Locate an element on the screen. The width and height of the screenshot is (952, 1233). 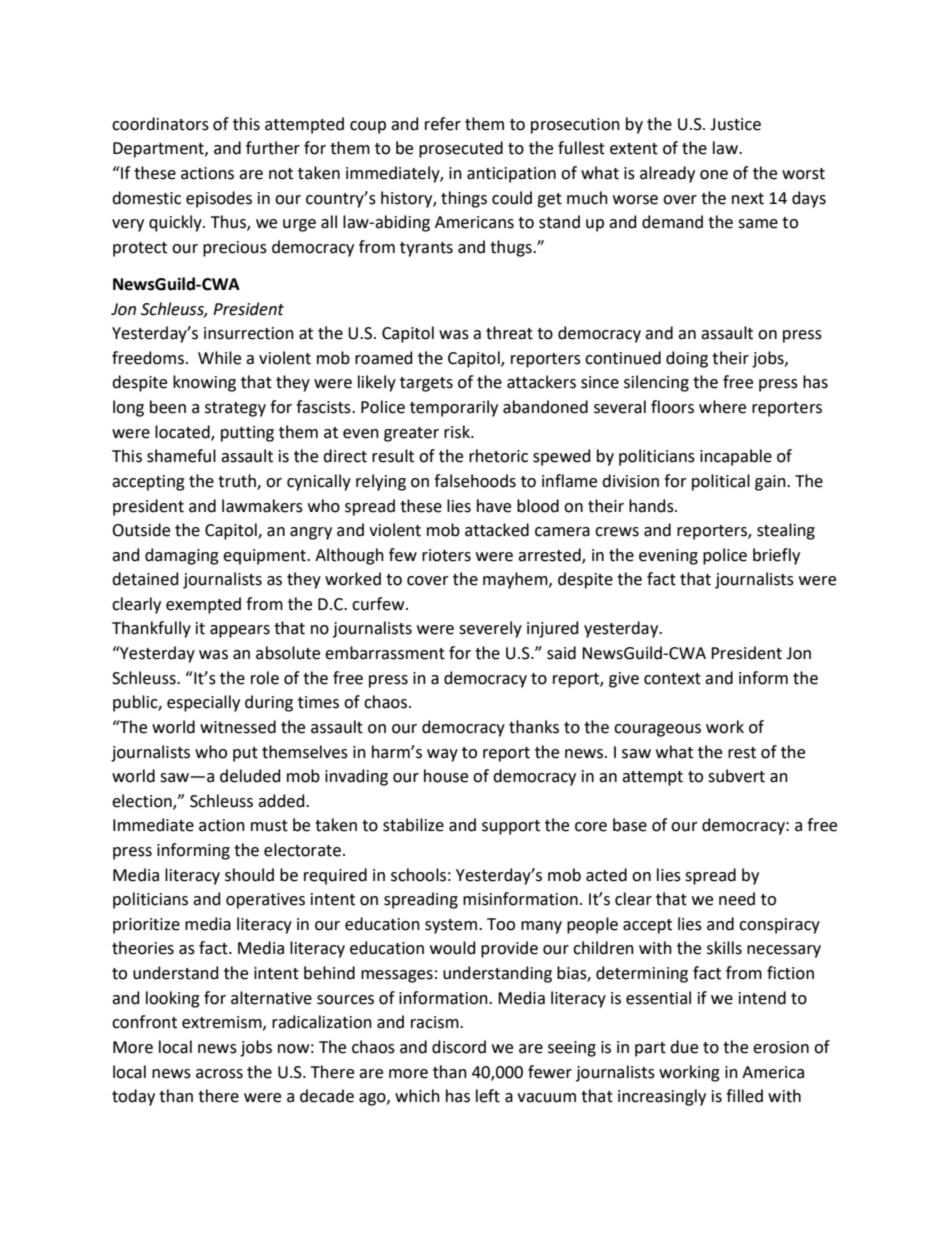
exempted is located at coordinates (203, 605).
